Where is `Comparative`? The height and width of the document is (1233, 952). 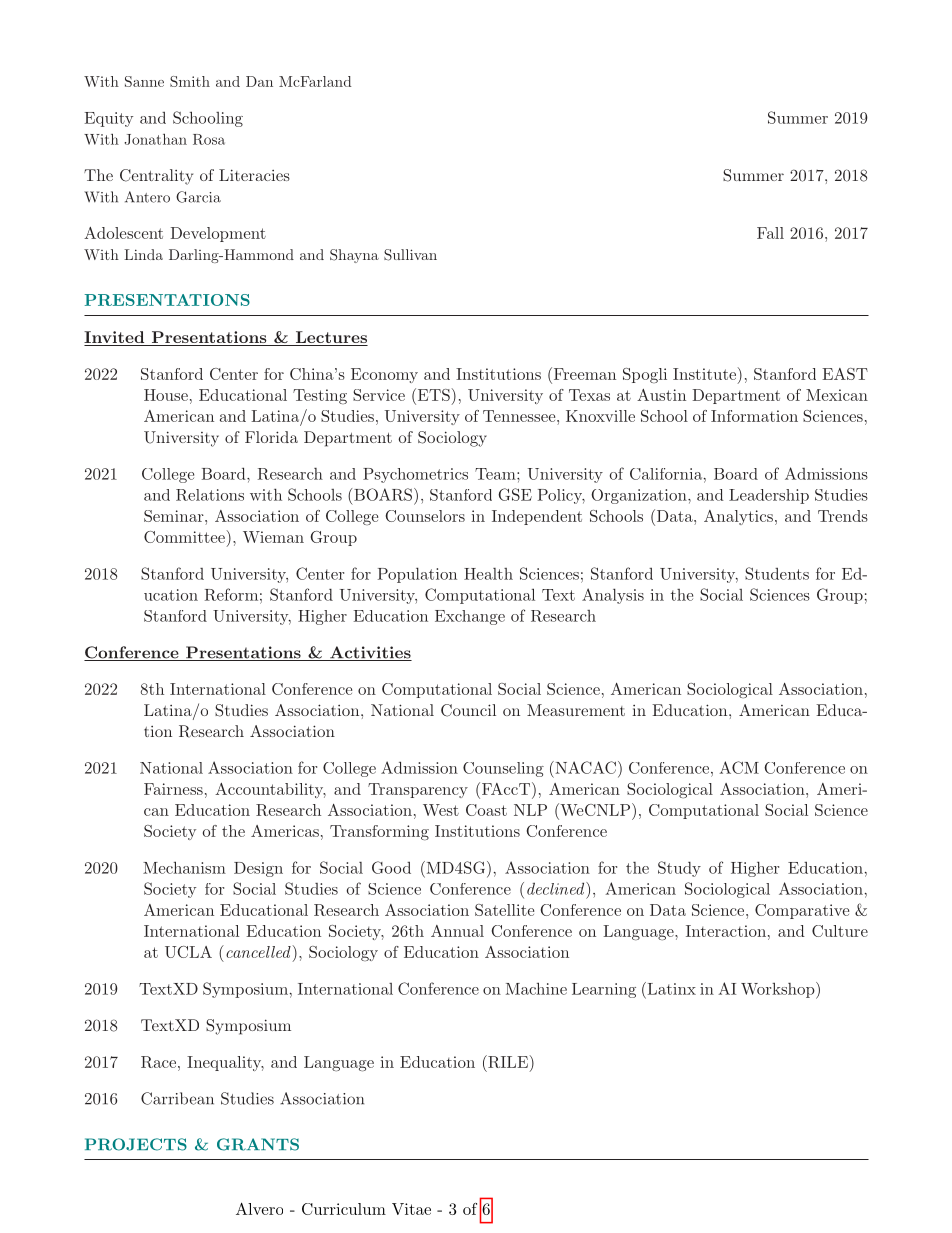
Comparative is located at coordinates (802, 911).
